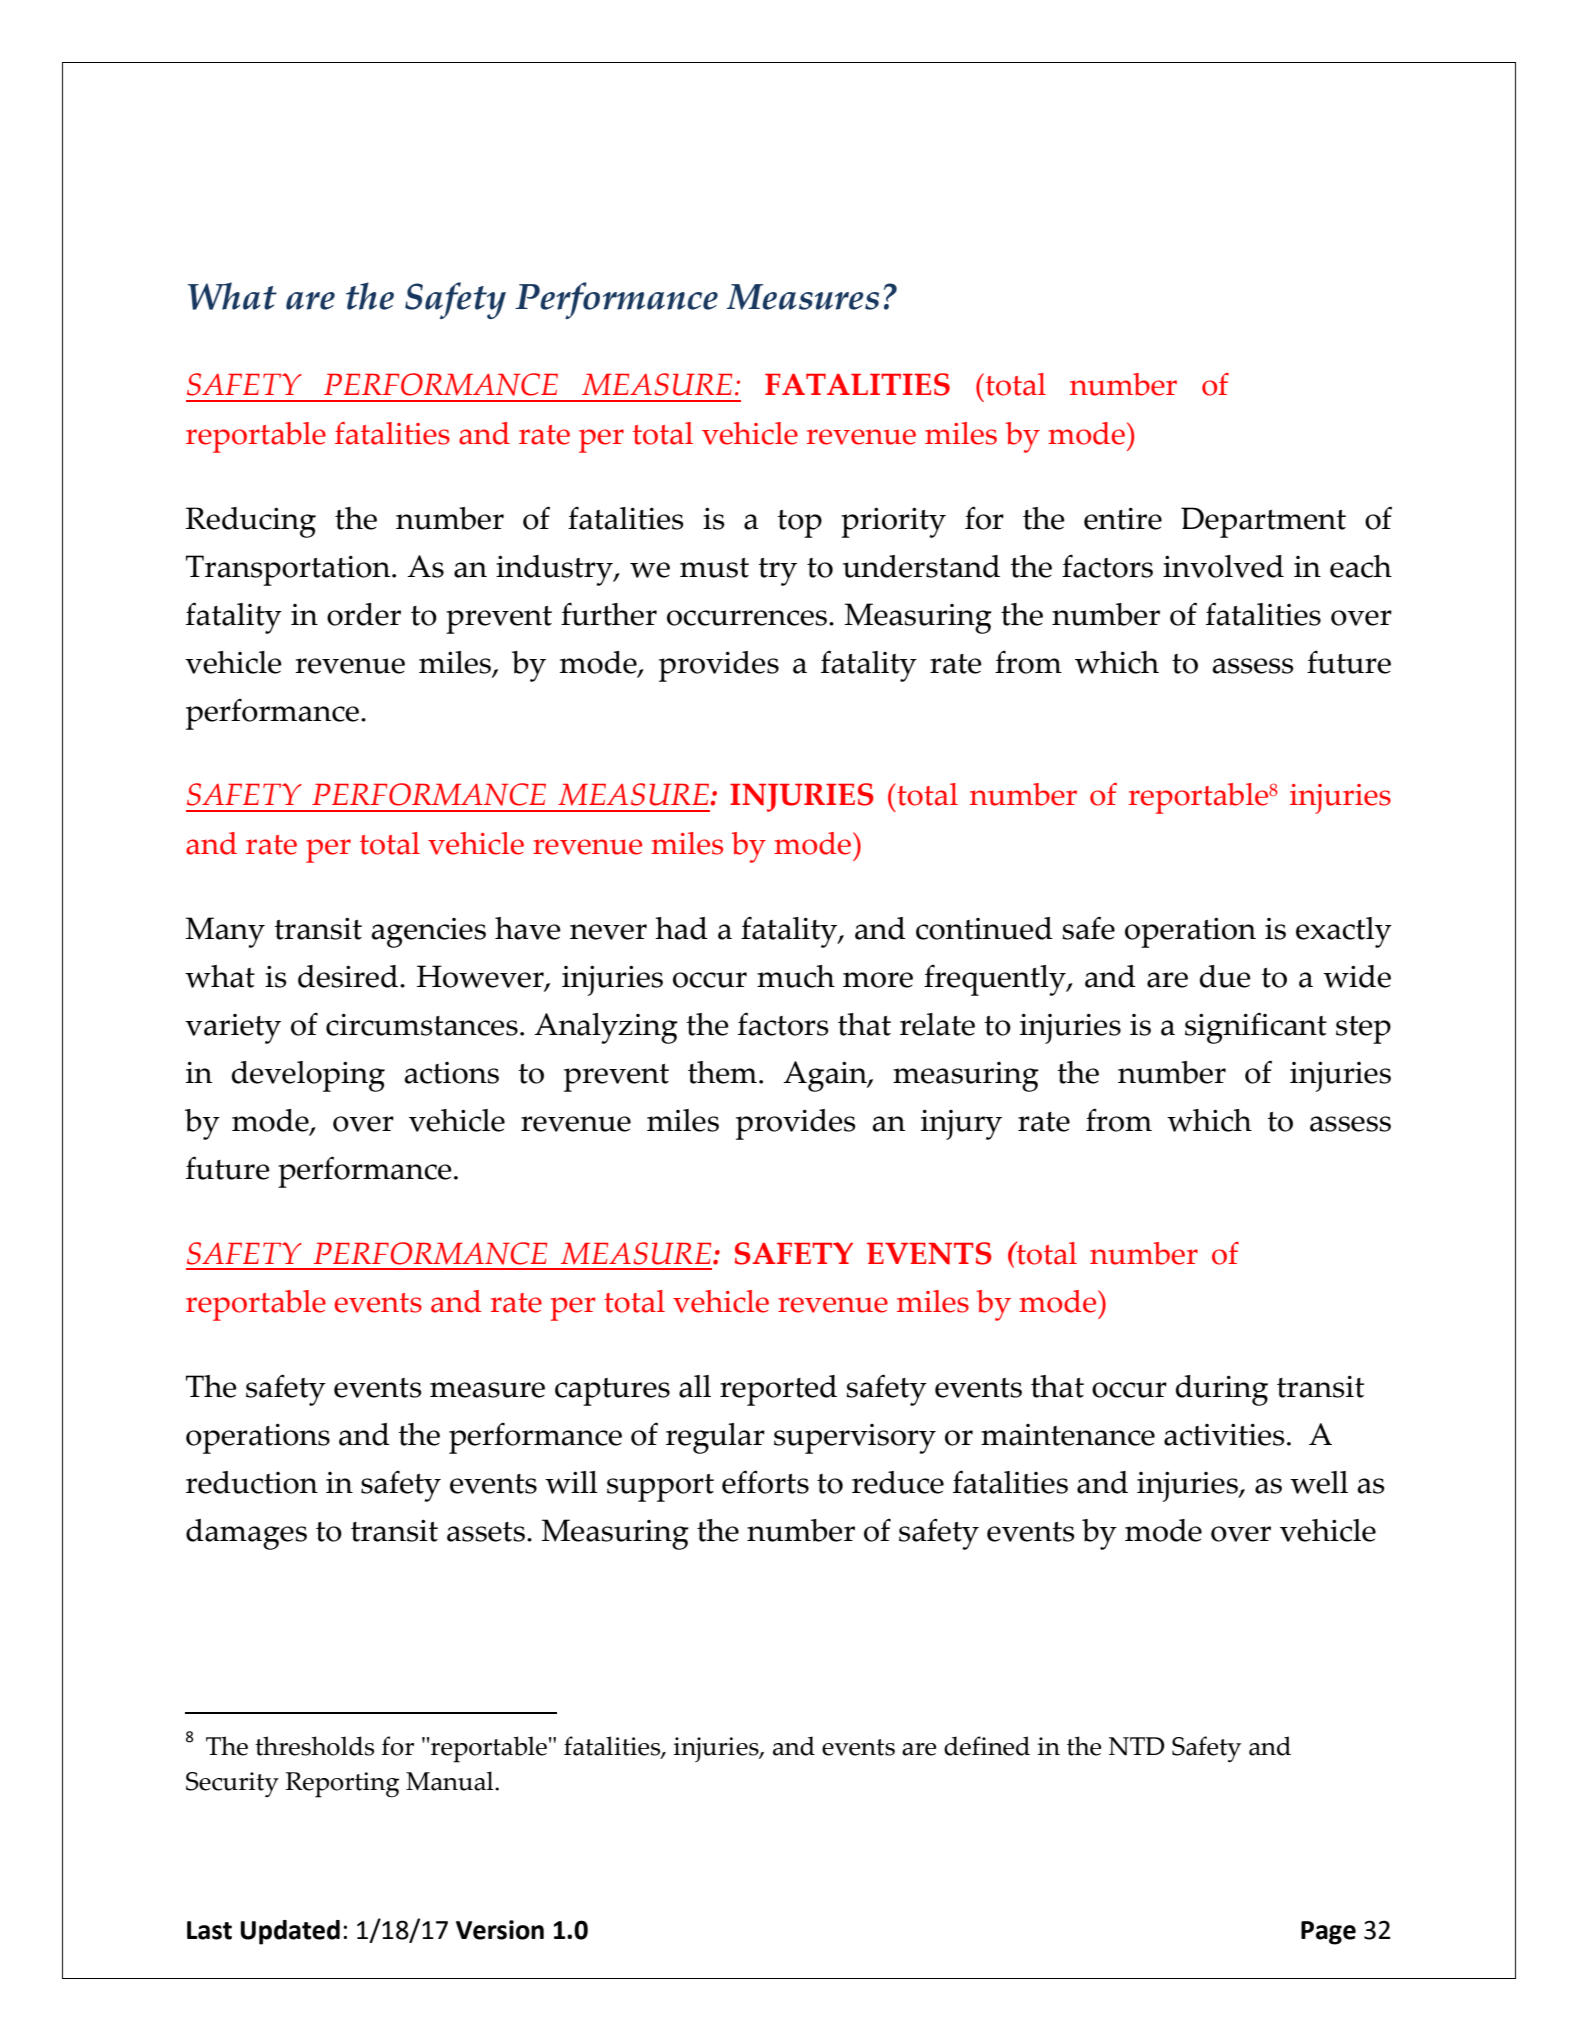  Describe the element at coordinates (428, 933) in the screenshot. I see `agencies` at that location.
